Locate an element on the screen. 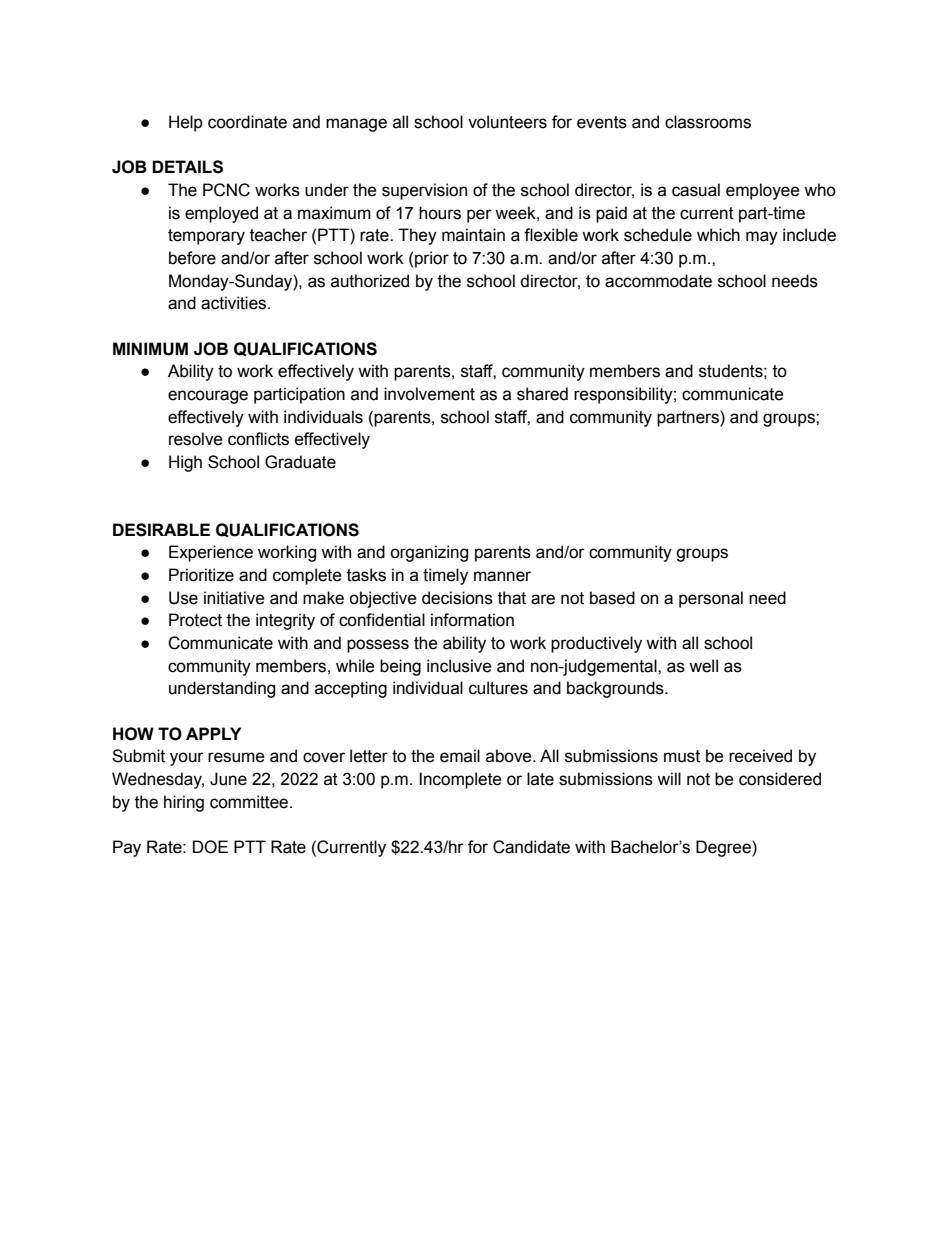 The width and height of the screenshot is (952, 1233). initiative is located at coordinates (234, 598).
